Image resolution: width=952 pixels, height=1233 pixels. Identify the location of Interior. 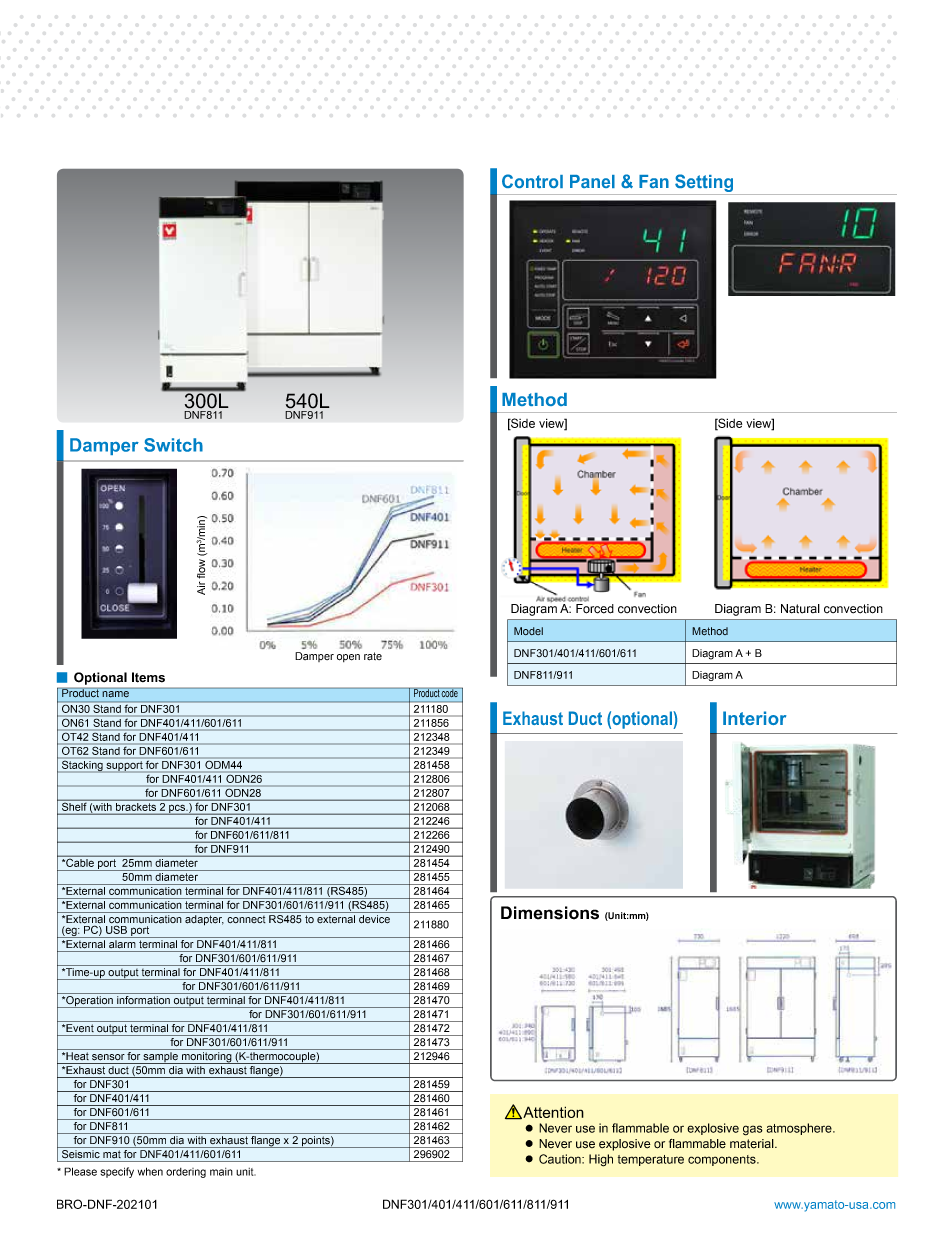
(754, 718).
